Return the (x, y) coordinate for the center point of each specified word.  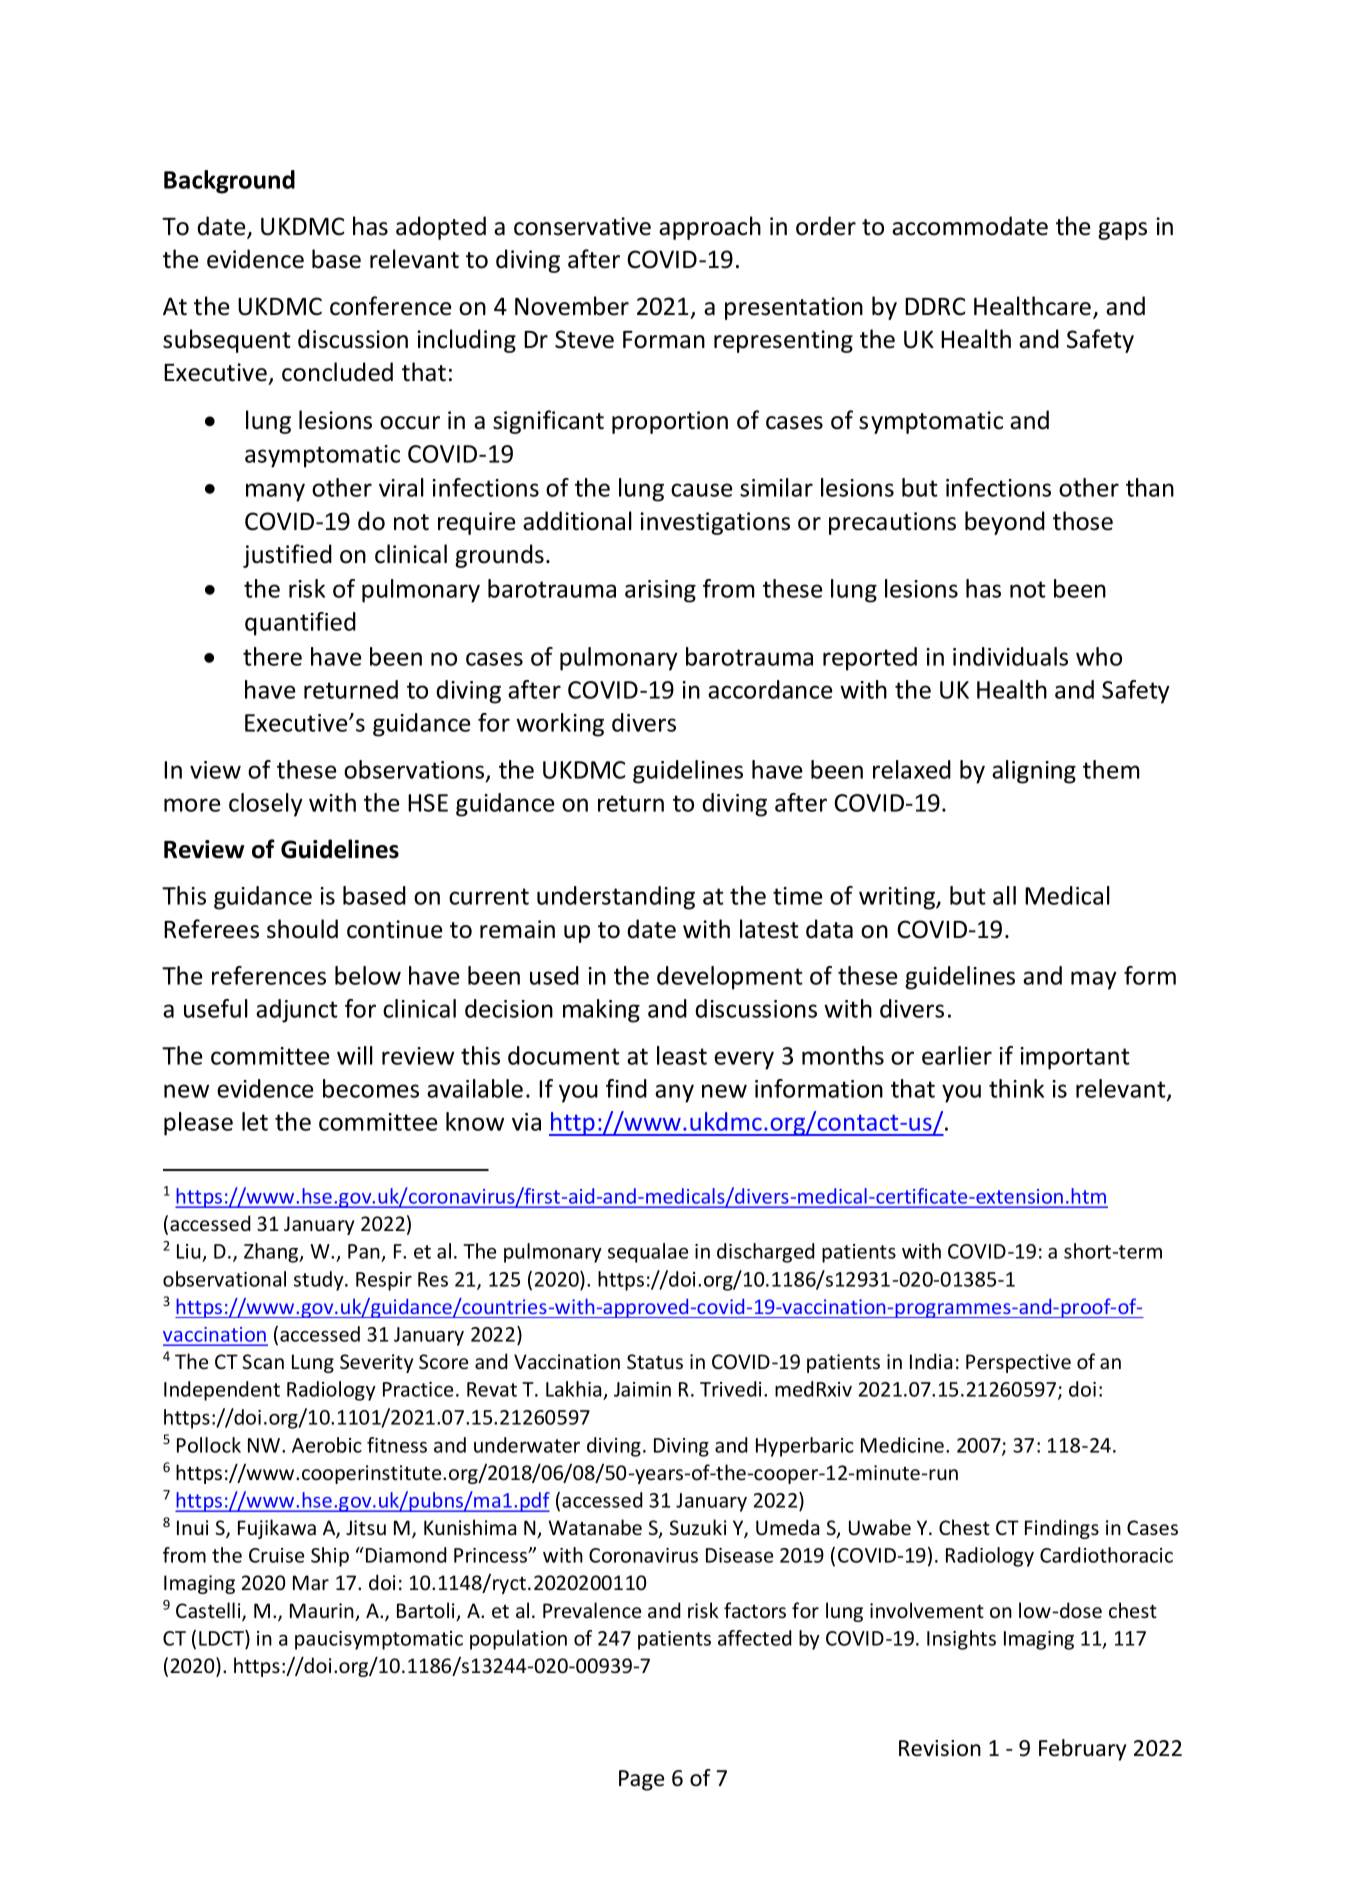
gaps (1122, 231)
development (730, 978)
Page (641, 1780)
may (1094, 980)
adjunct (297, 1011)
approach (710, 228)
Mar (311, 1582)
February (1082, 1750)
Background (229, 182)
